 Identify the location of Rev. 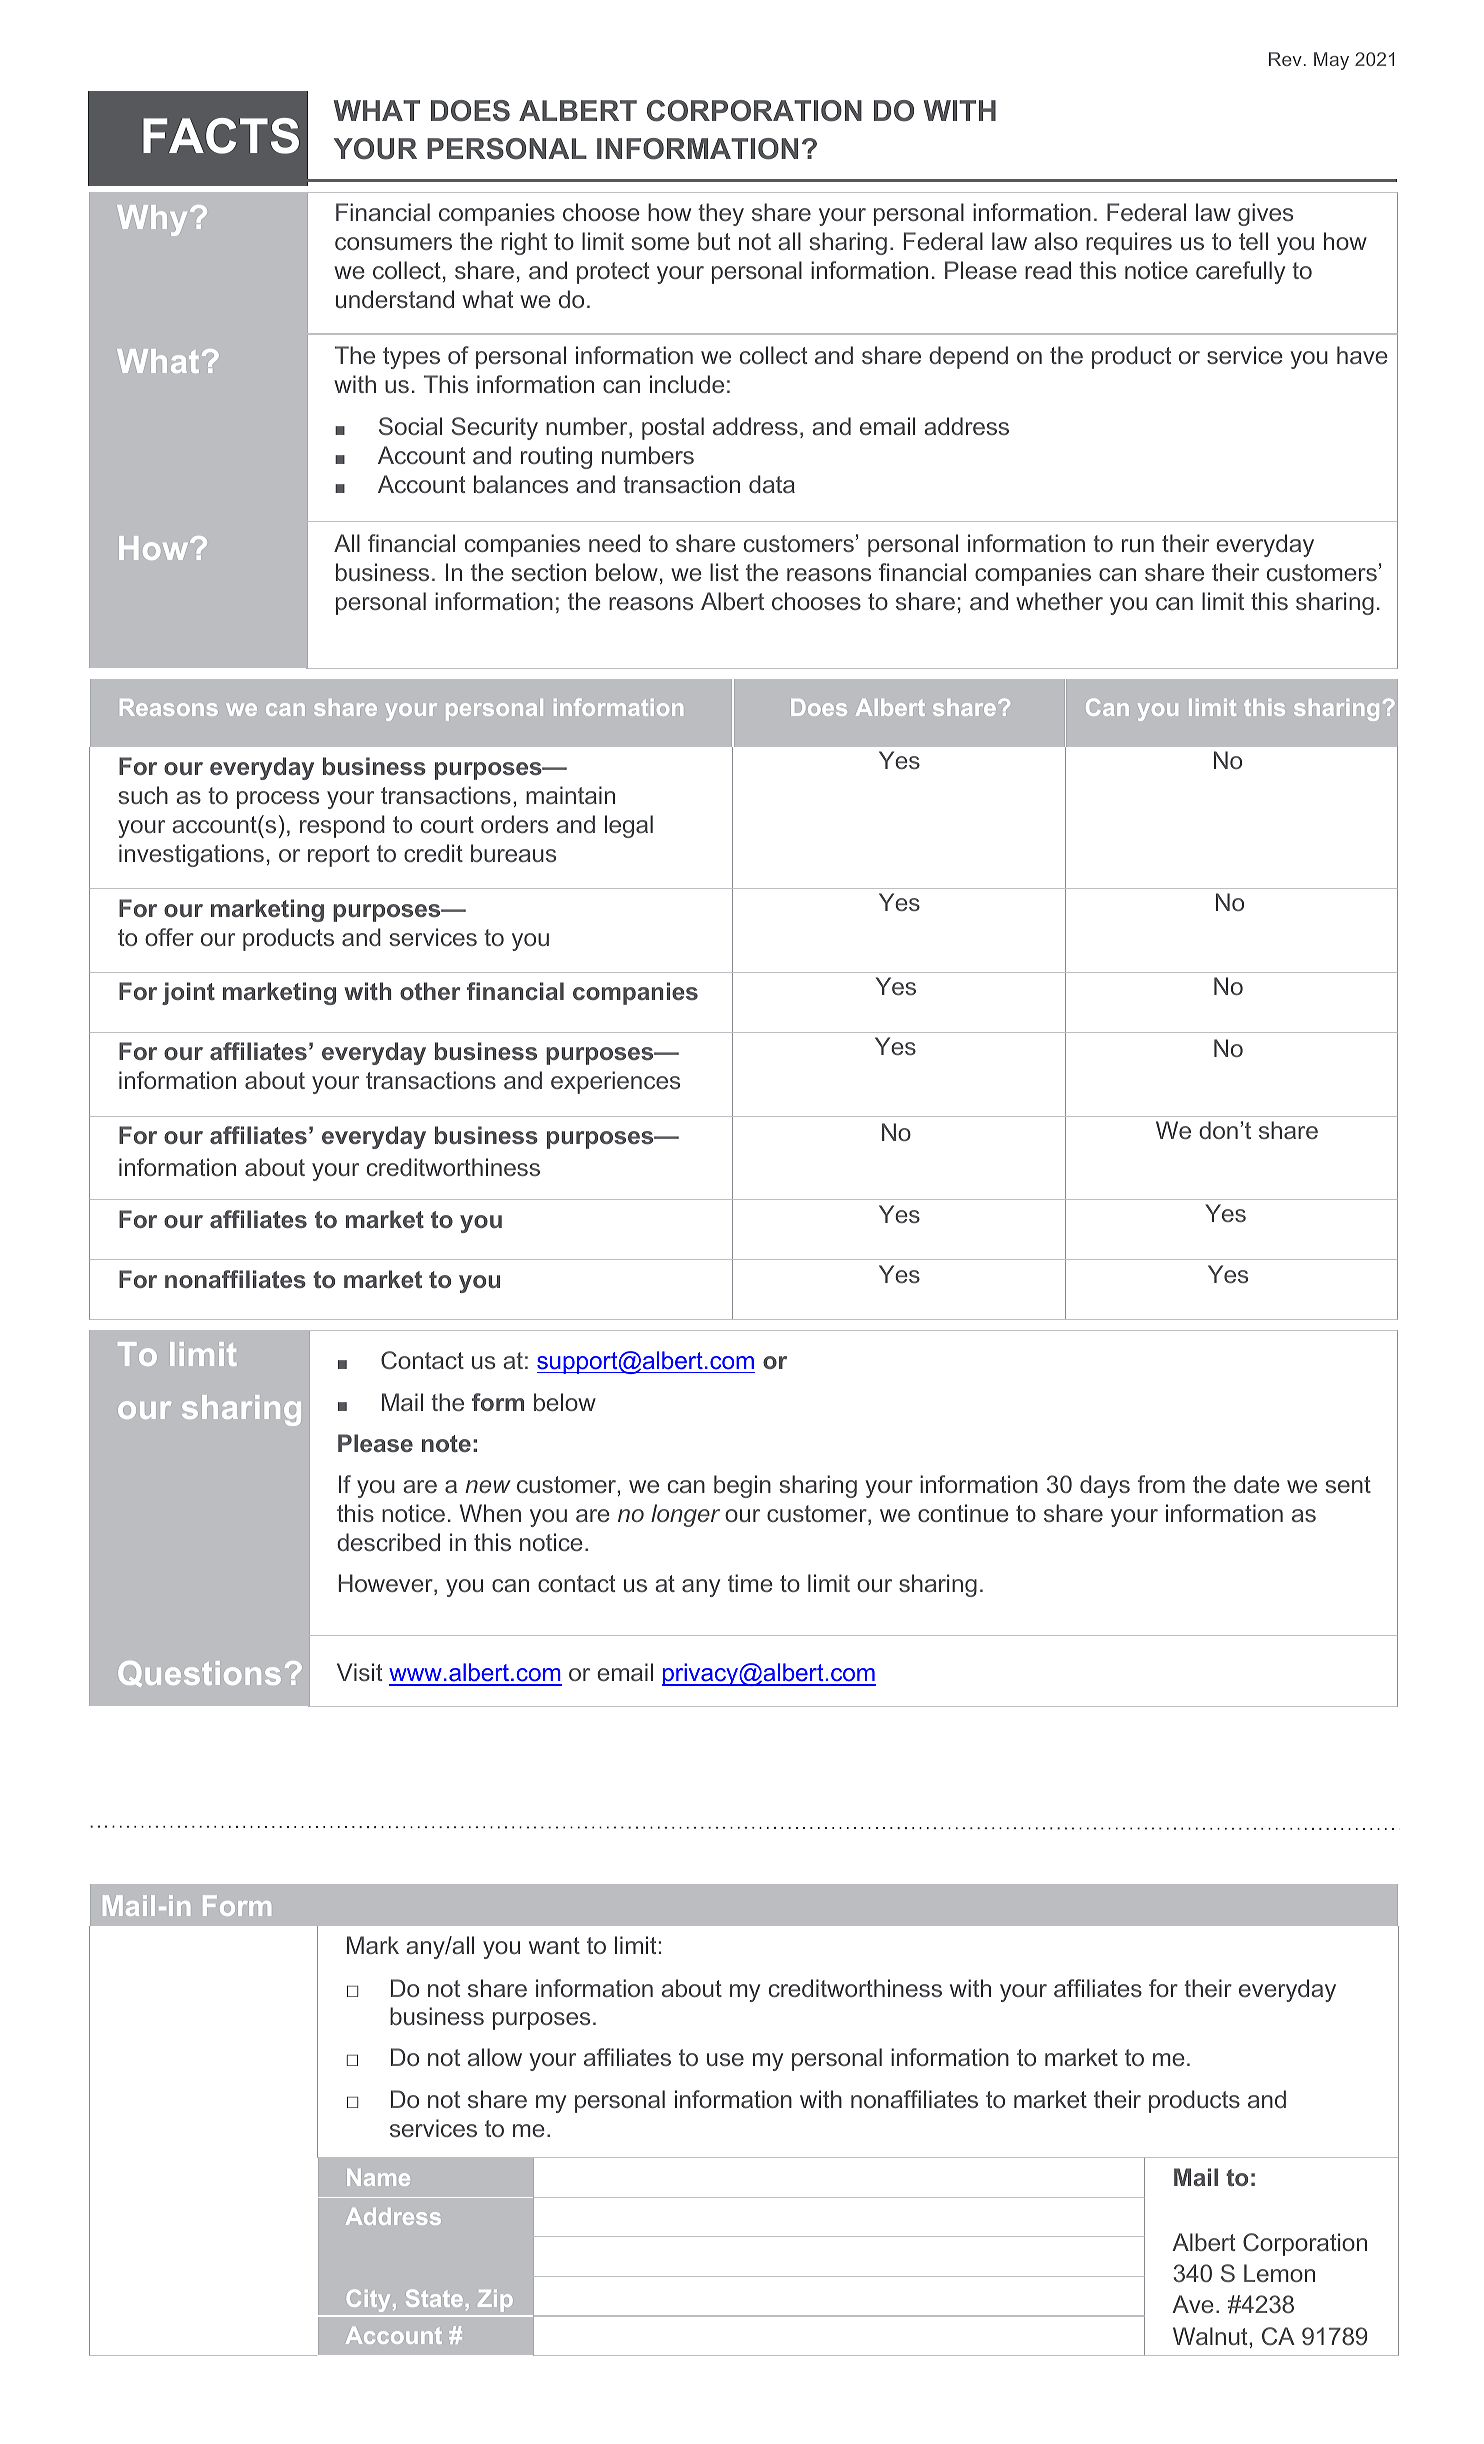
(1285, 59).
